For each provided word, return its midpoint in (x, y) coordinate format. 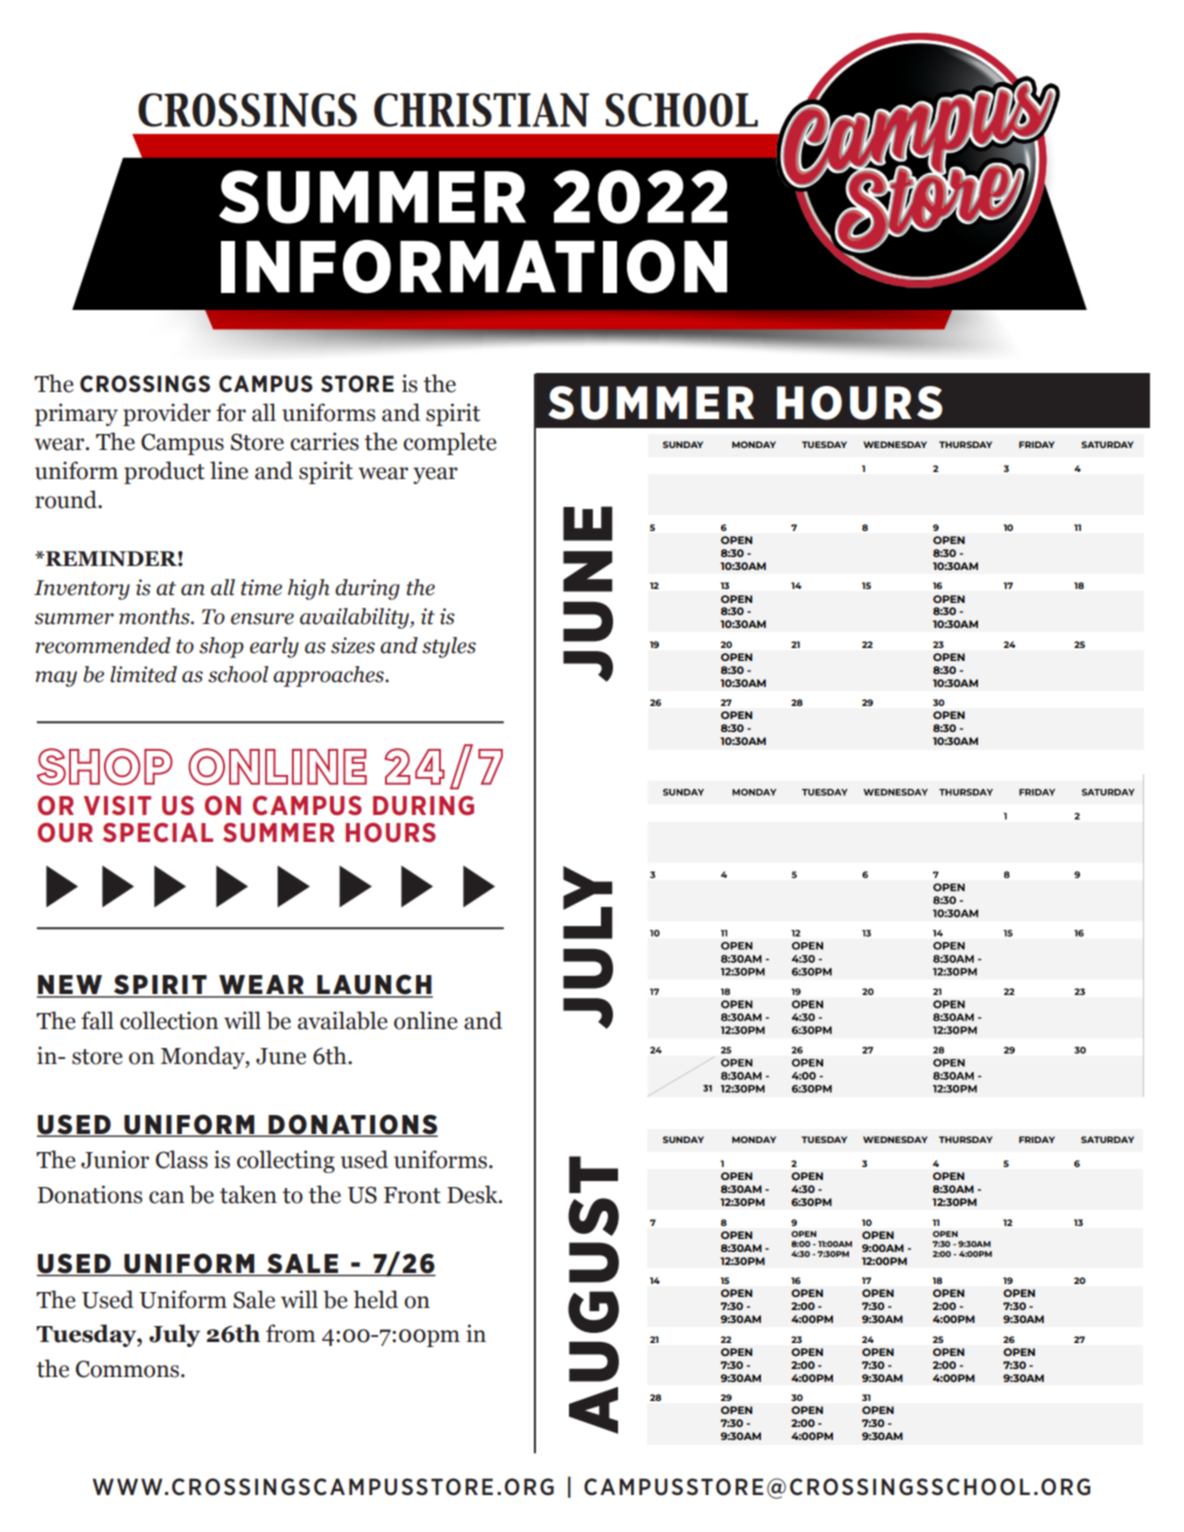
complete (450, 443)
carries (324, 441)
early (274, 647)
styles (449, 647)
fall (97, 1020)
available (343, 1020)
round (67, 499)
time (261, 587)
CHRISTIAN (481, 110)
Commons (127, 1369)
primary (76, 414)
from (291, 1333)
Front (412, 1195)
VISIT (117, 805)
